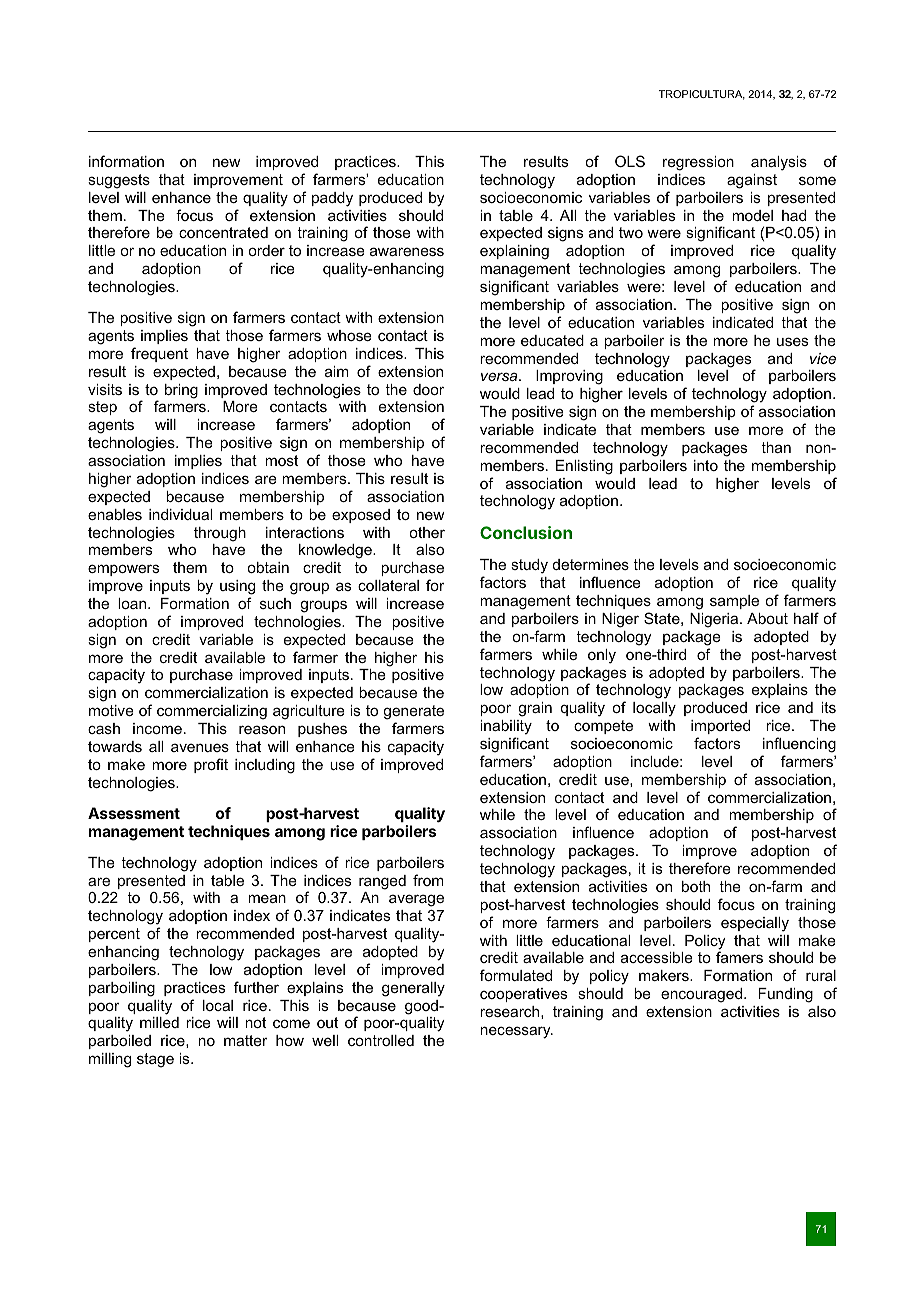 This page has width=924, height=1308. I want to click on individual, so click(180, 514).
